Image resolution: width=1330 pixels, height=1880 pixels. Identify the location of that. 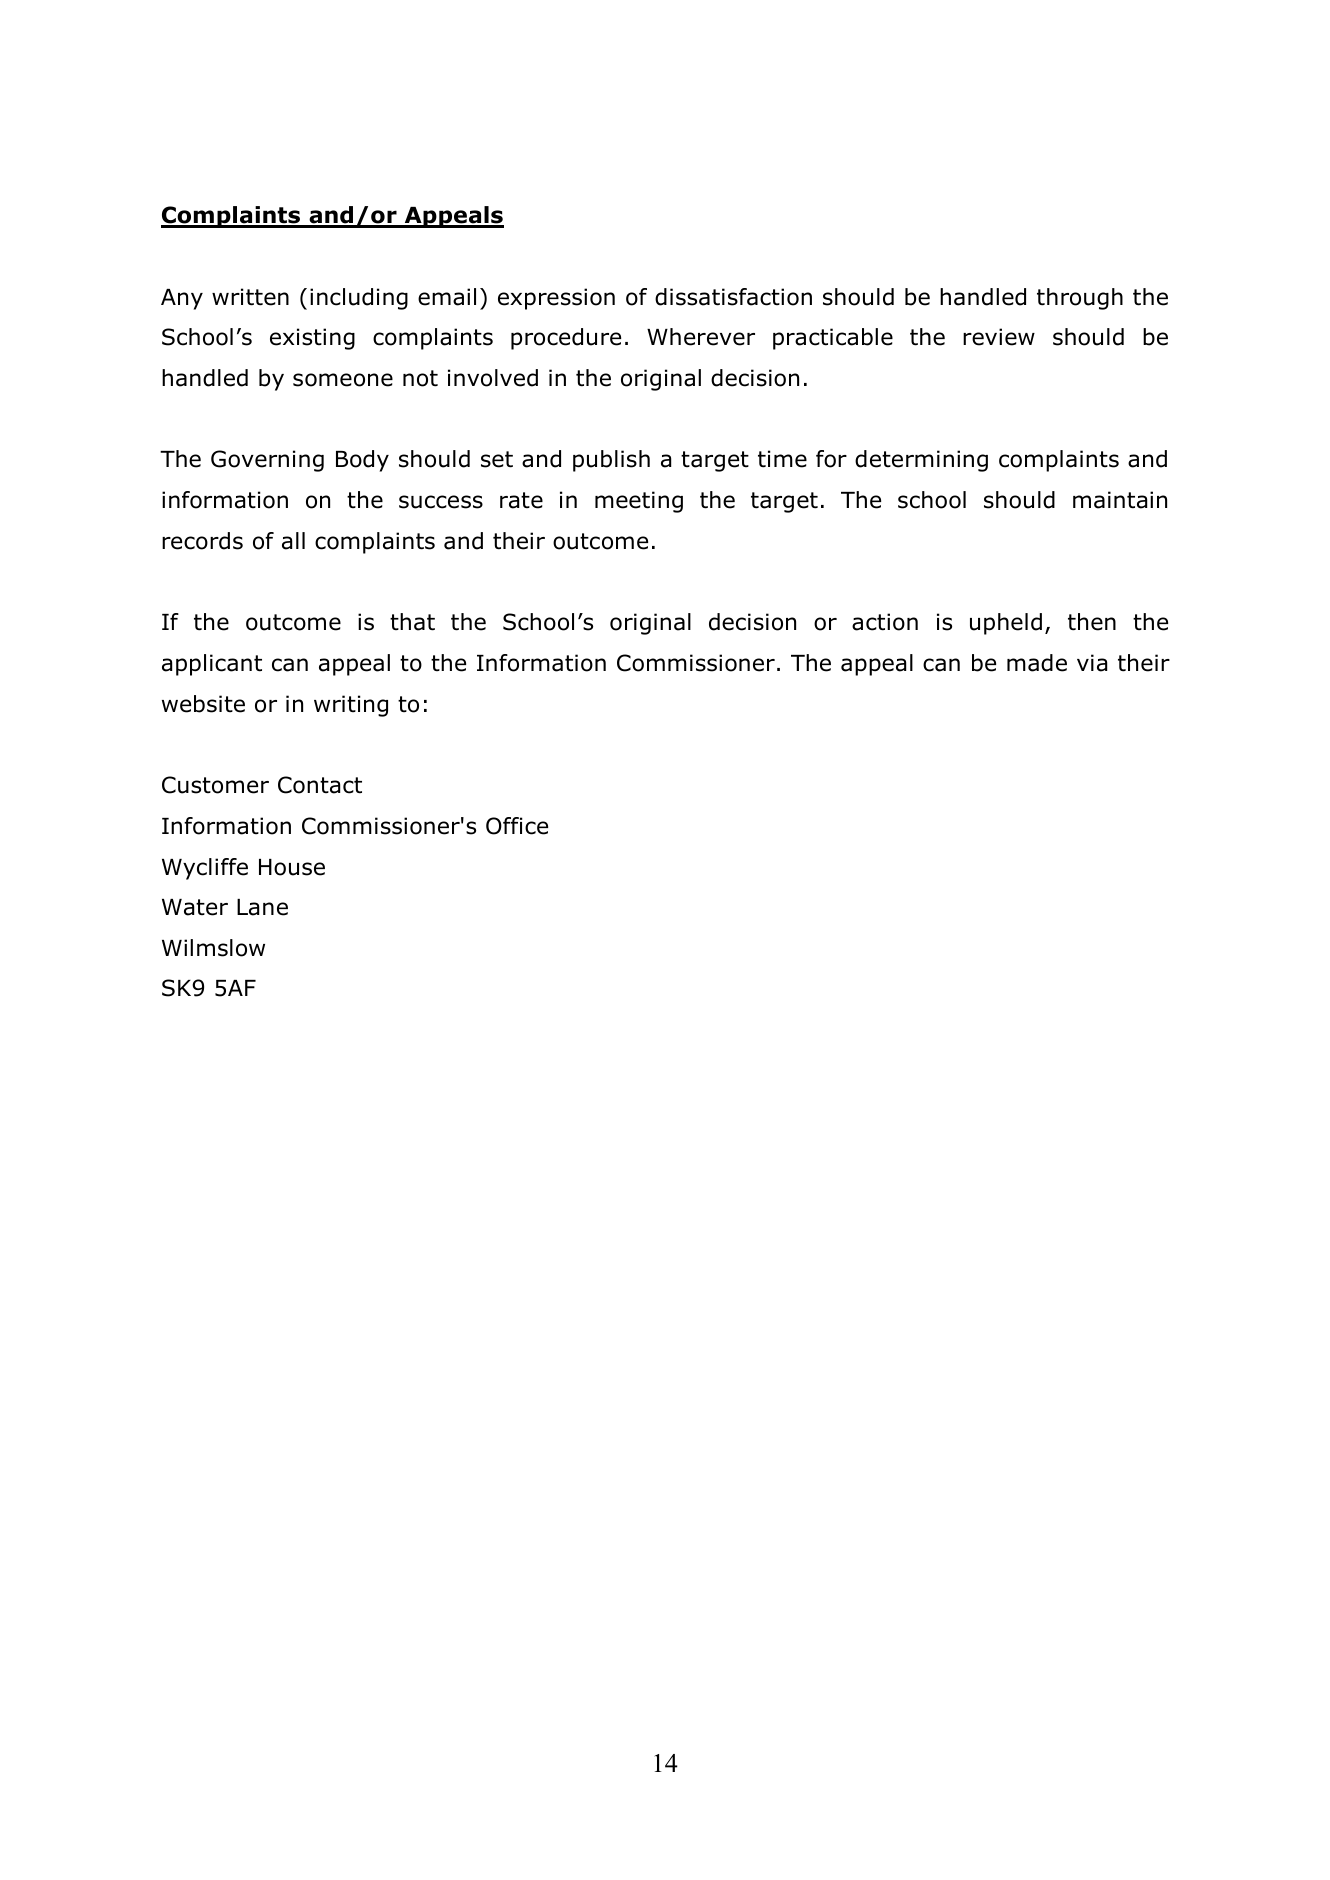
(412, 622).
